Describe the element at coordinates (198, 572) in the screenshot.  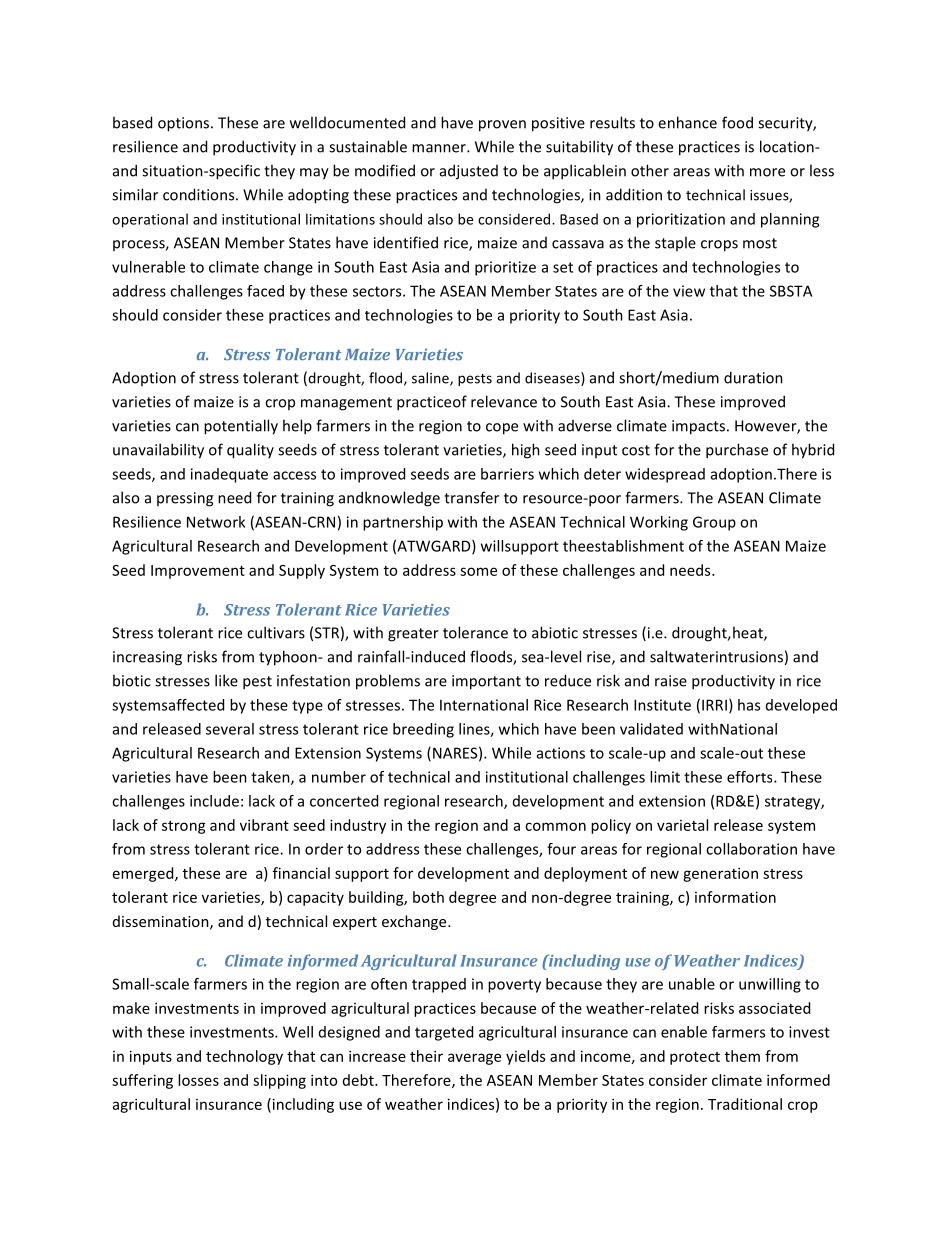
I see `Improvement` at that location.
